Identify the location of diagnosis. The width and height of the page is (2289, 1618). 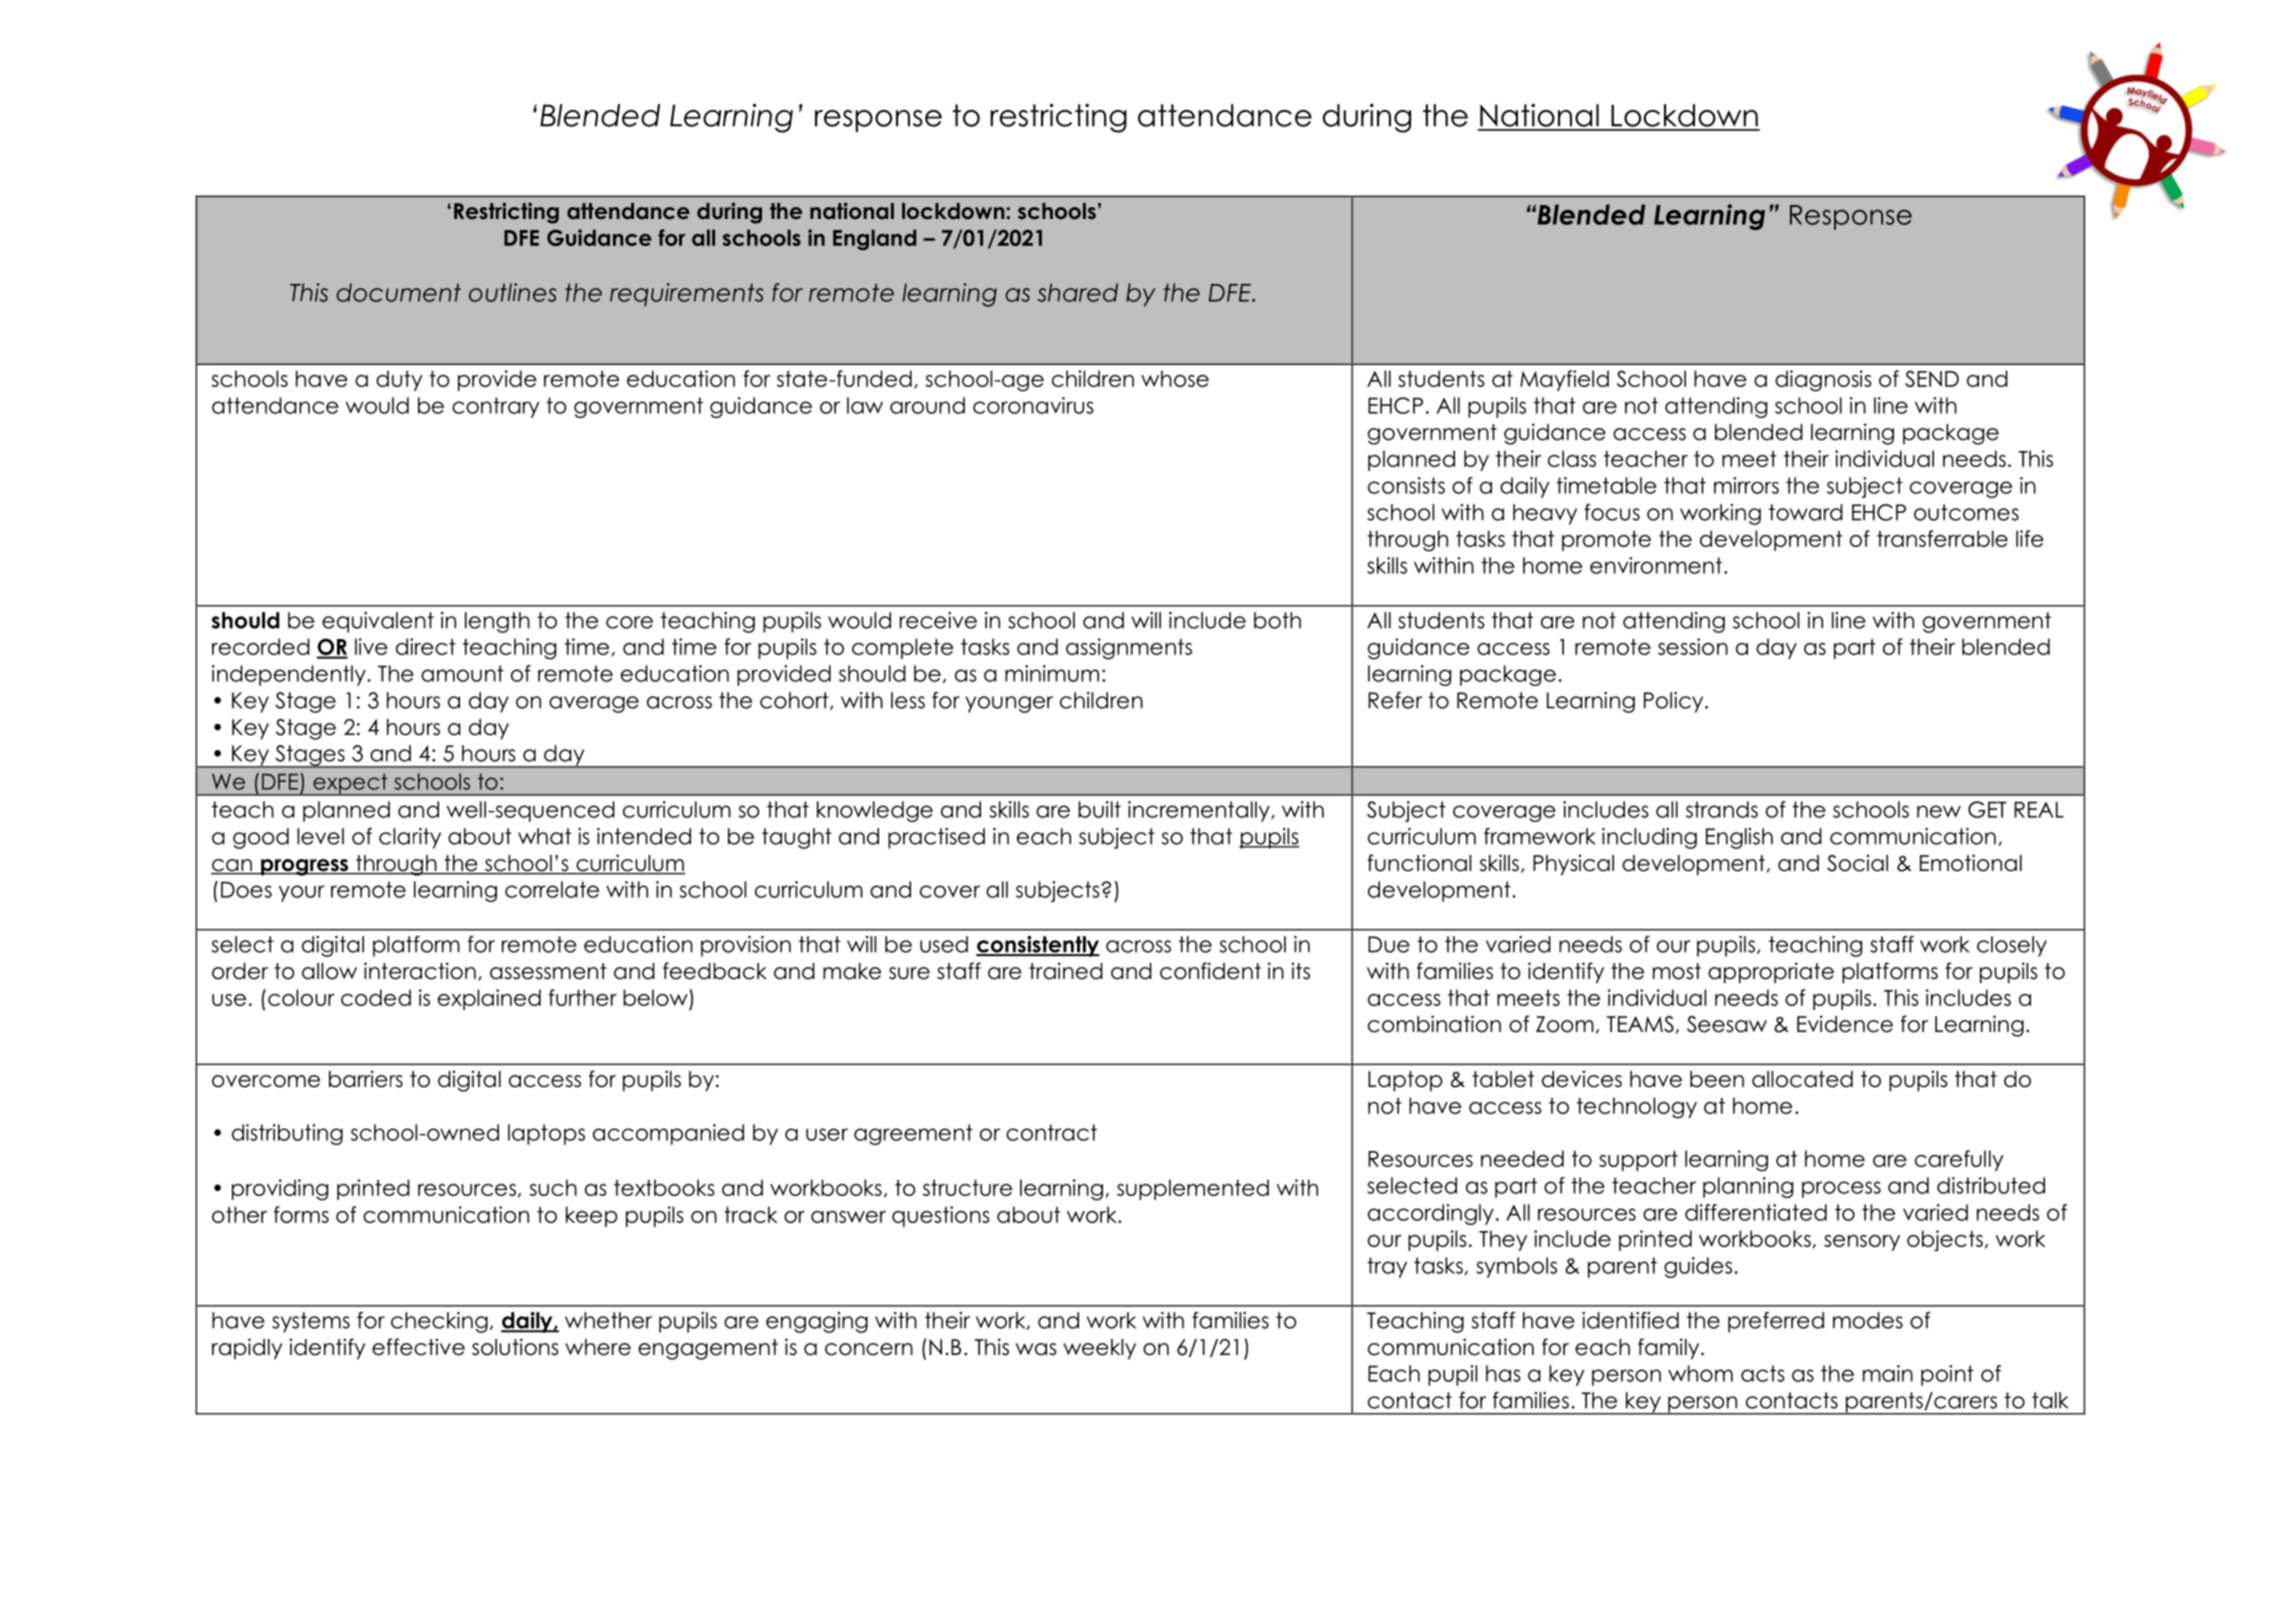
(1823, 381).
